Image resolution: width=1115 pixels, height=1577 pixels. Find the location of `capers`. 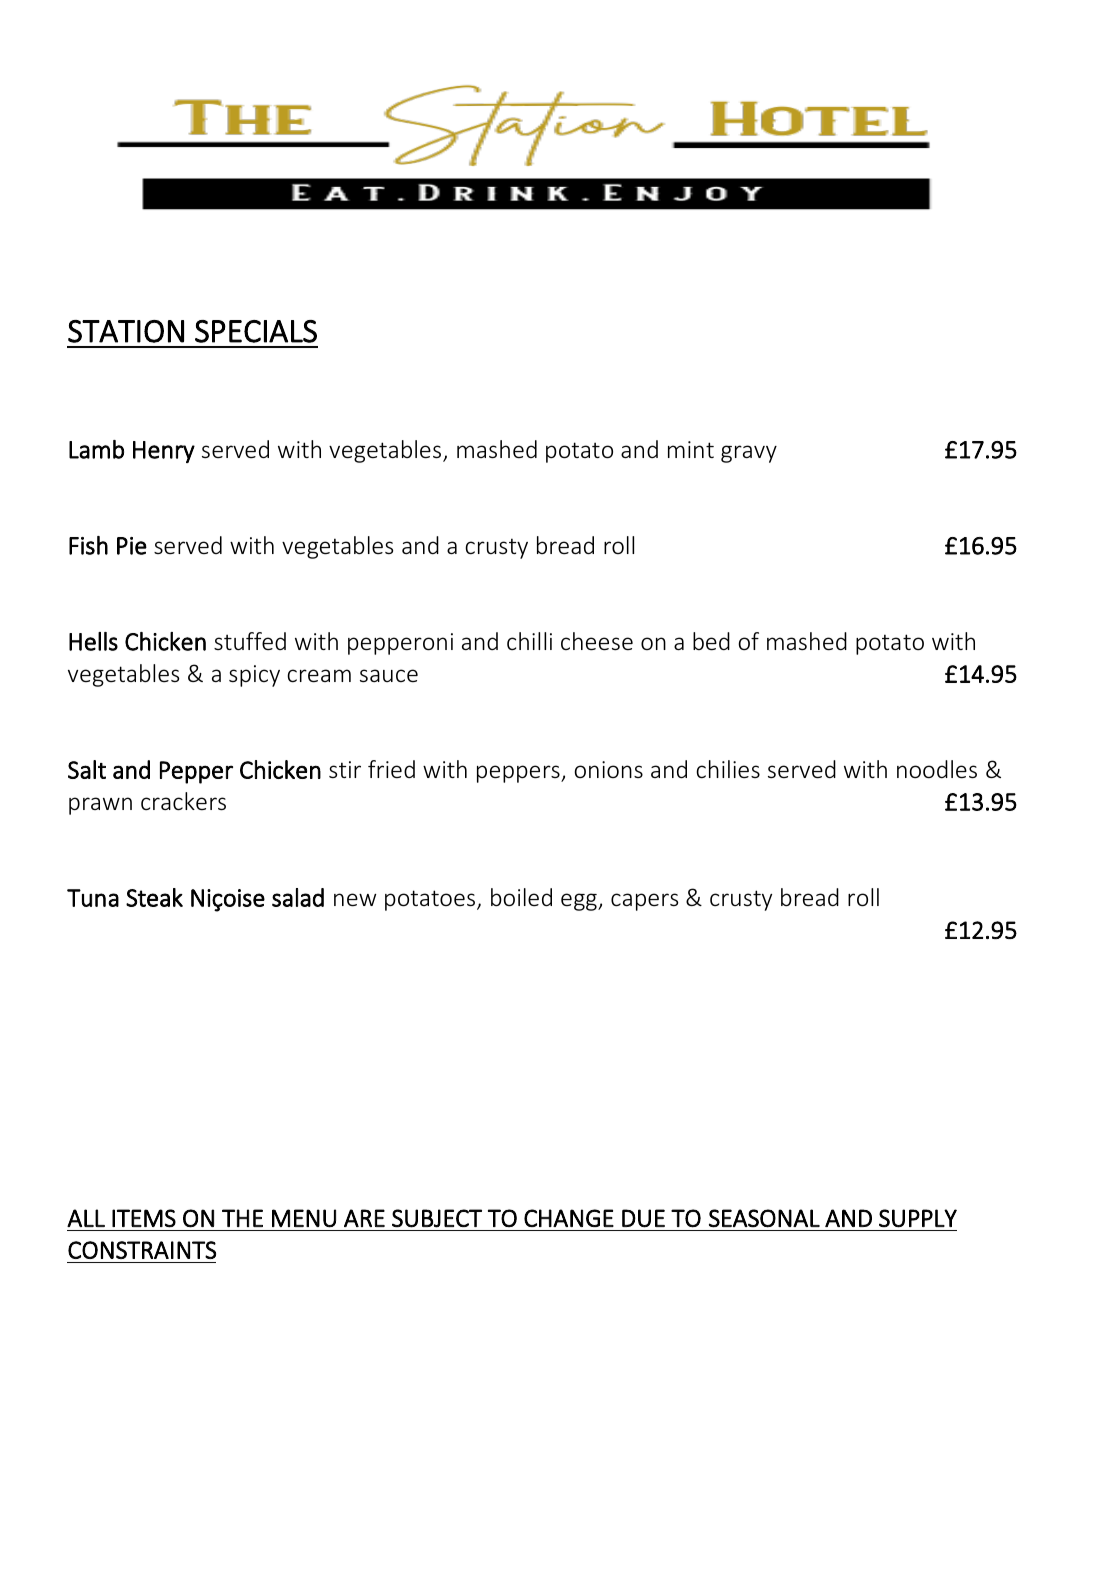

capers is located at coordinates (644, 902).
